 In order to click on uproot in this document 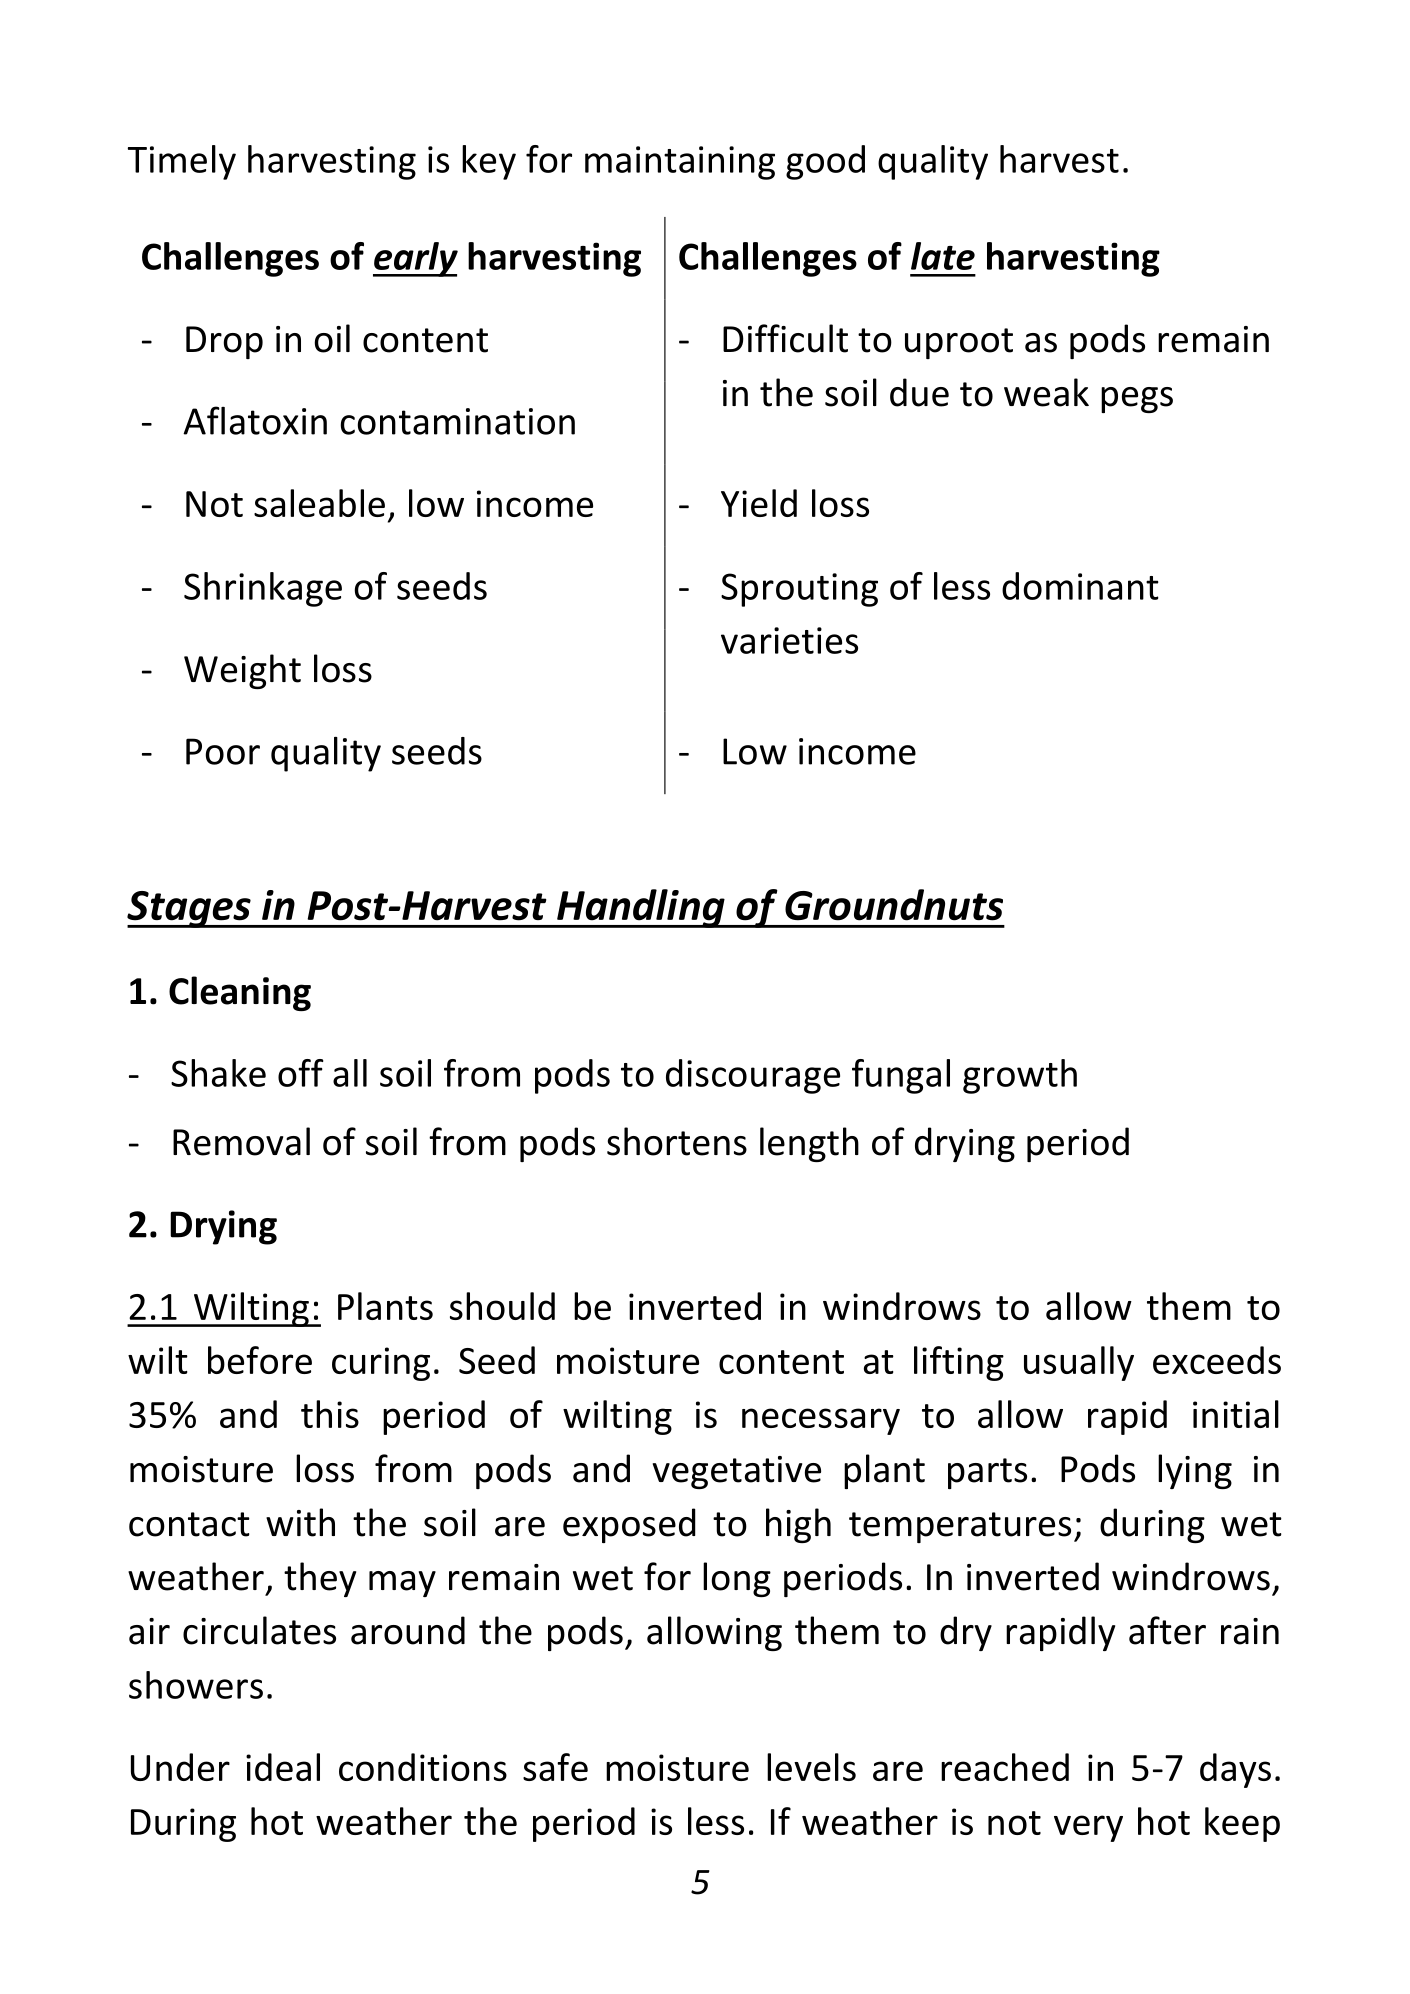, I will do `click(959, 343)`.
